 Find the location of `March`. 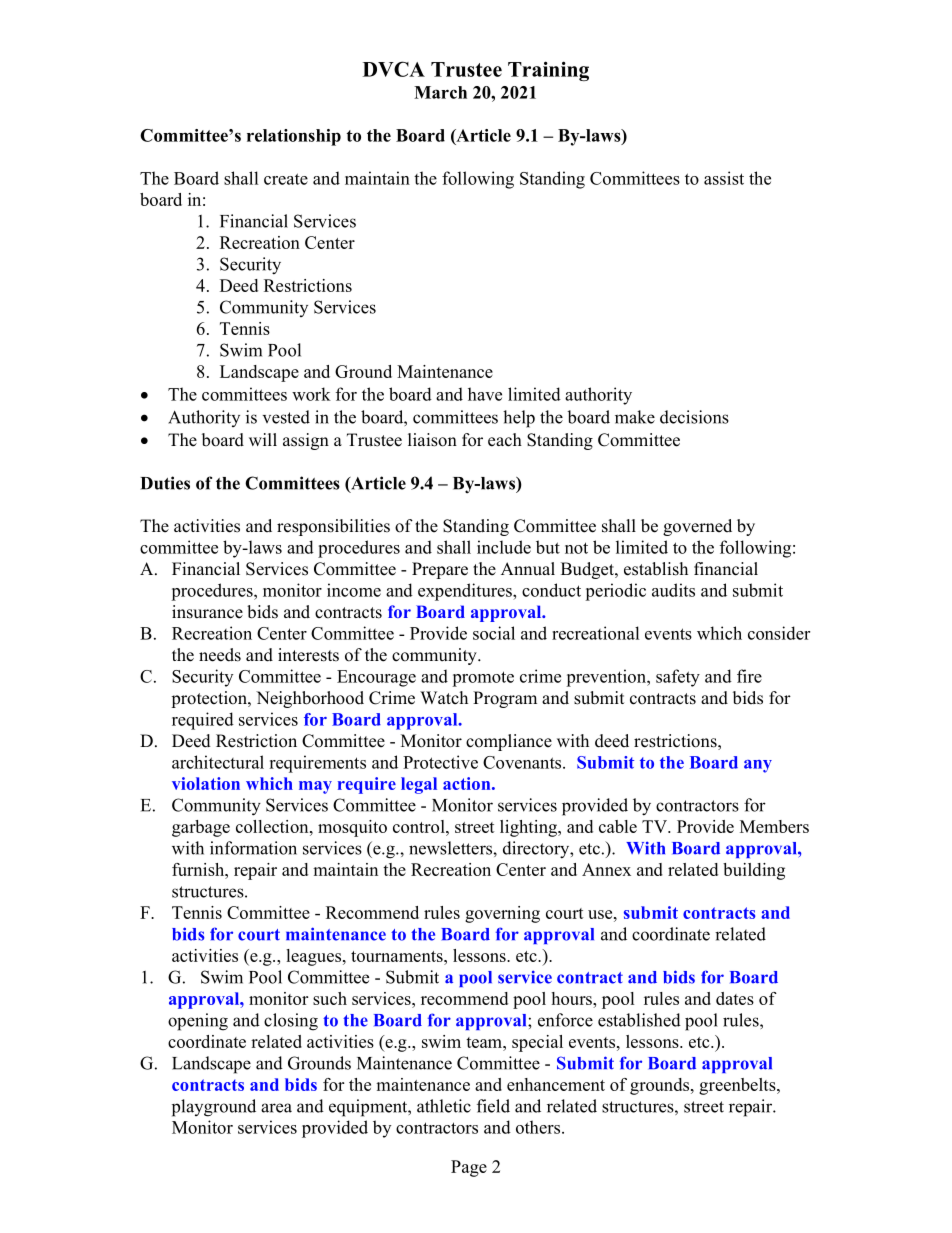

March is located at coordinates (440, 92).
